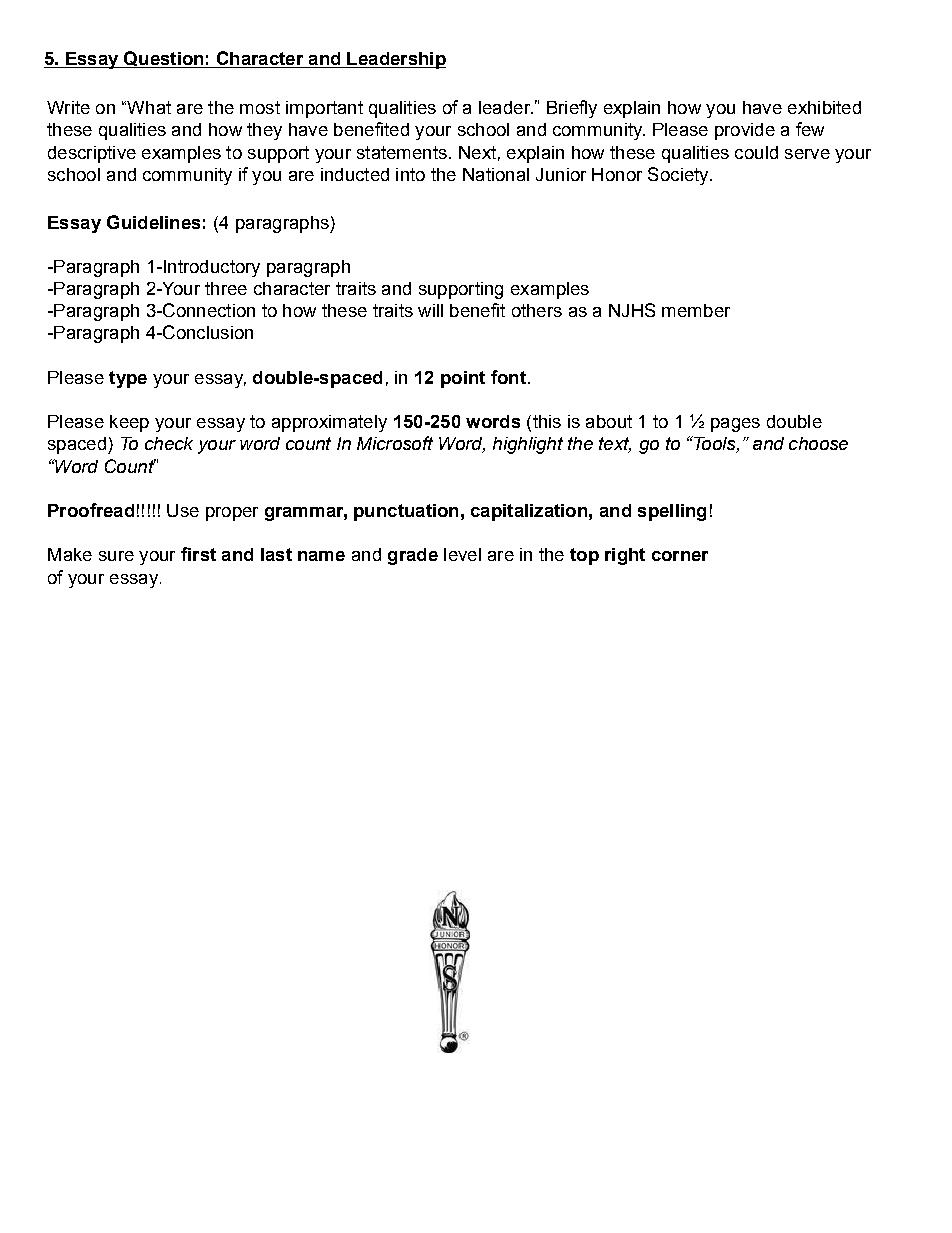  Describe the element at coordinates (696, 310) in the screenshot. I see `member` at that location.
